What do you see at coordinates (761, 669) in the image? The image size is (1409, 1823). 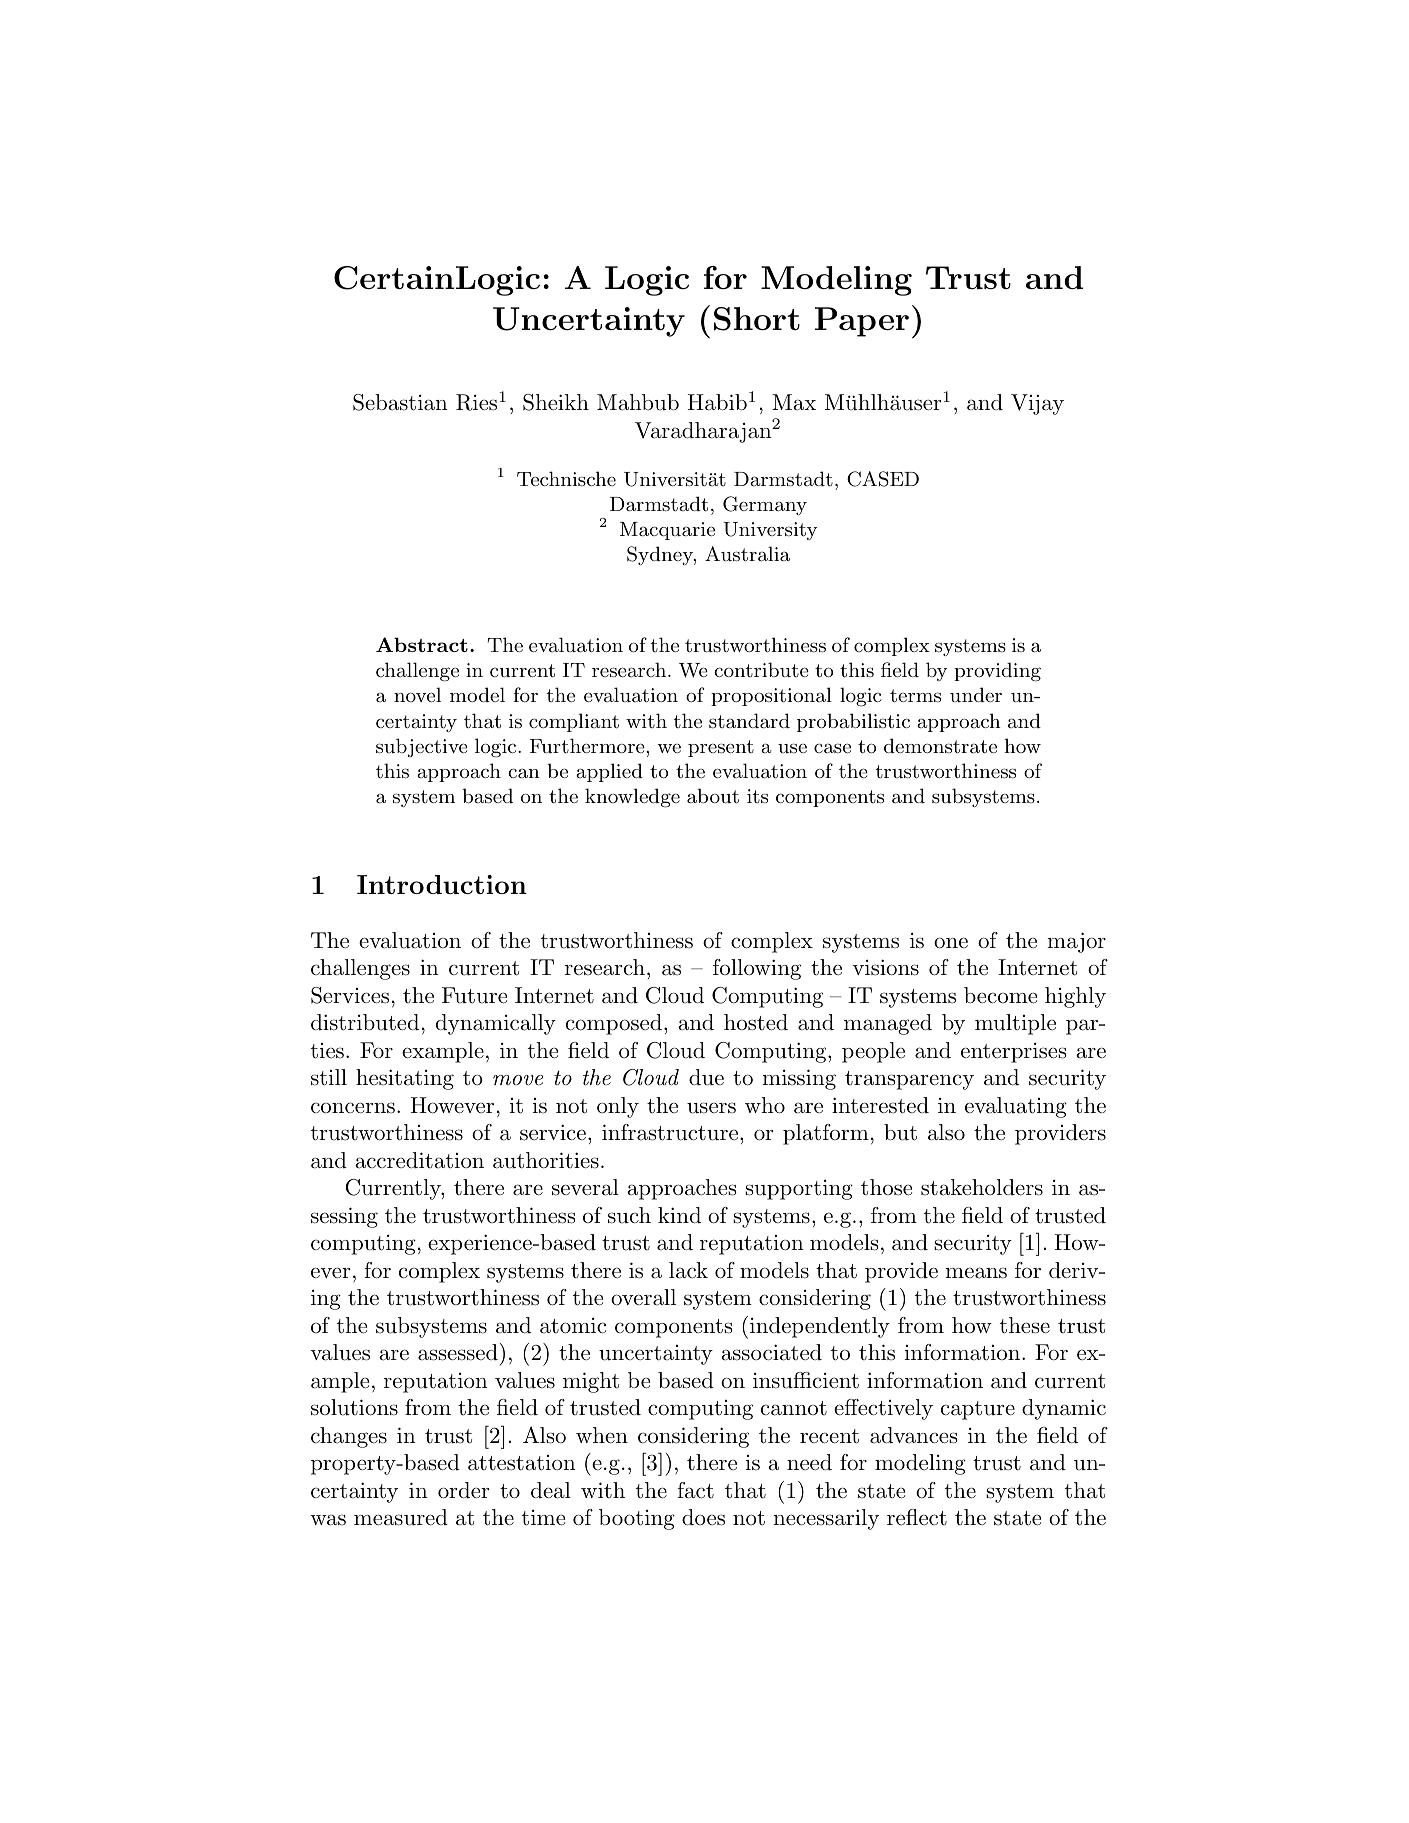 I see `contribute` at bounding box center [761, 669].
